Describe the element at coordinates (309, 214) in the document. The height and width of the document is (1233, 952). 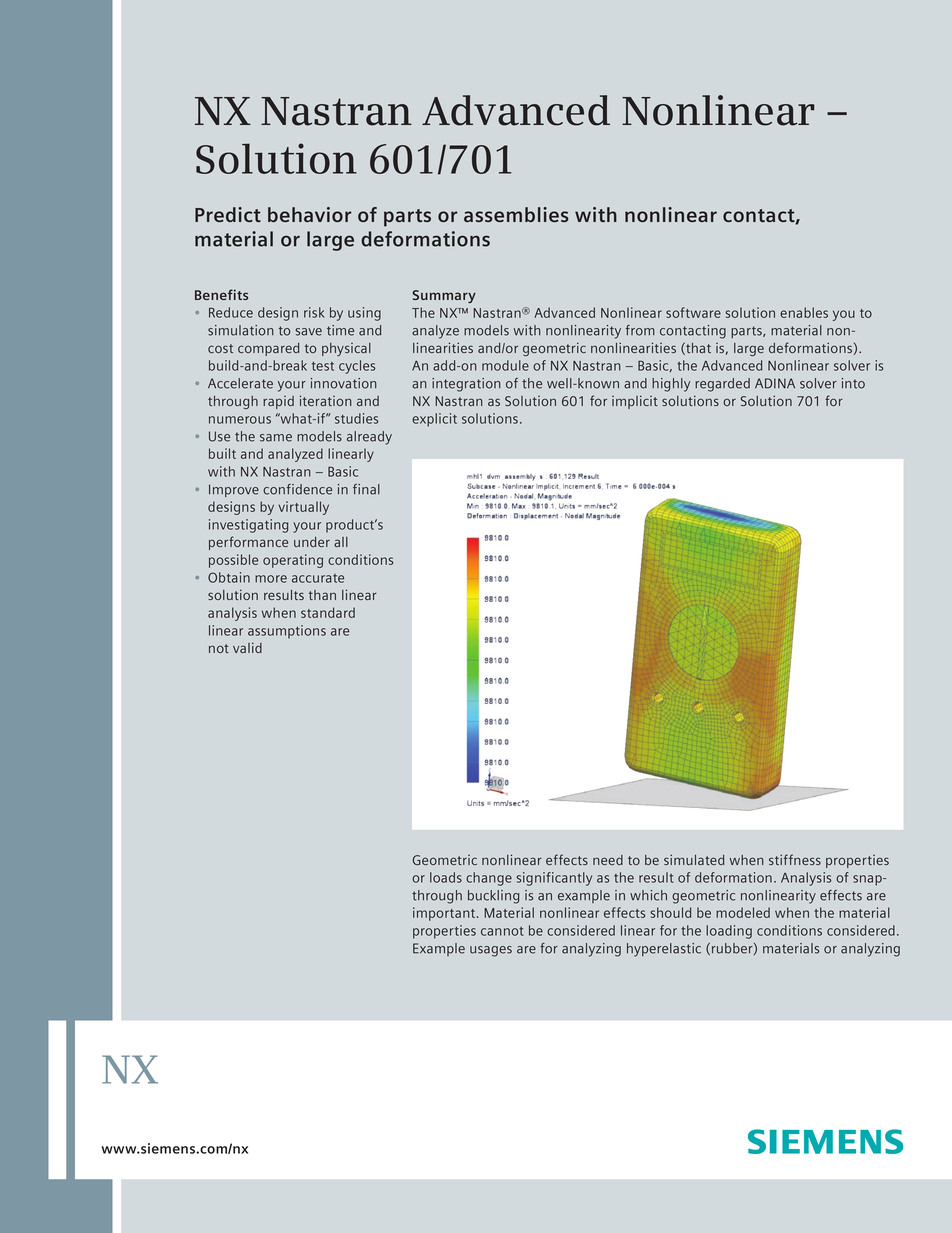
I see `behavior` at that location.
